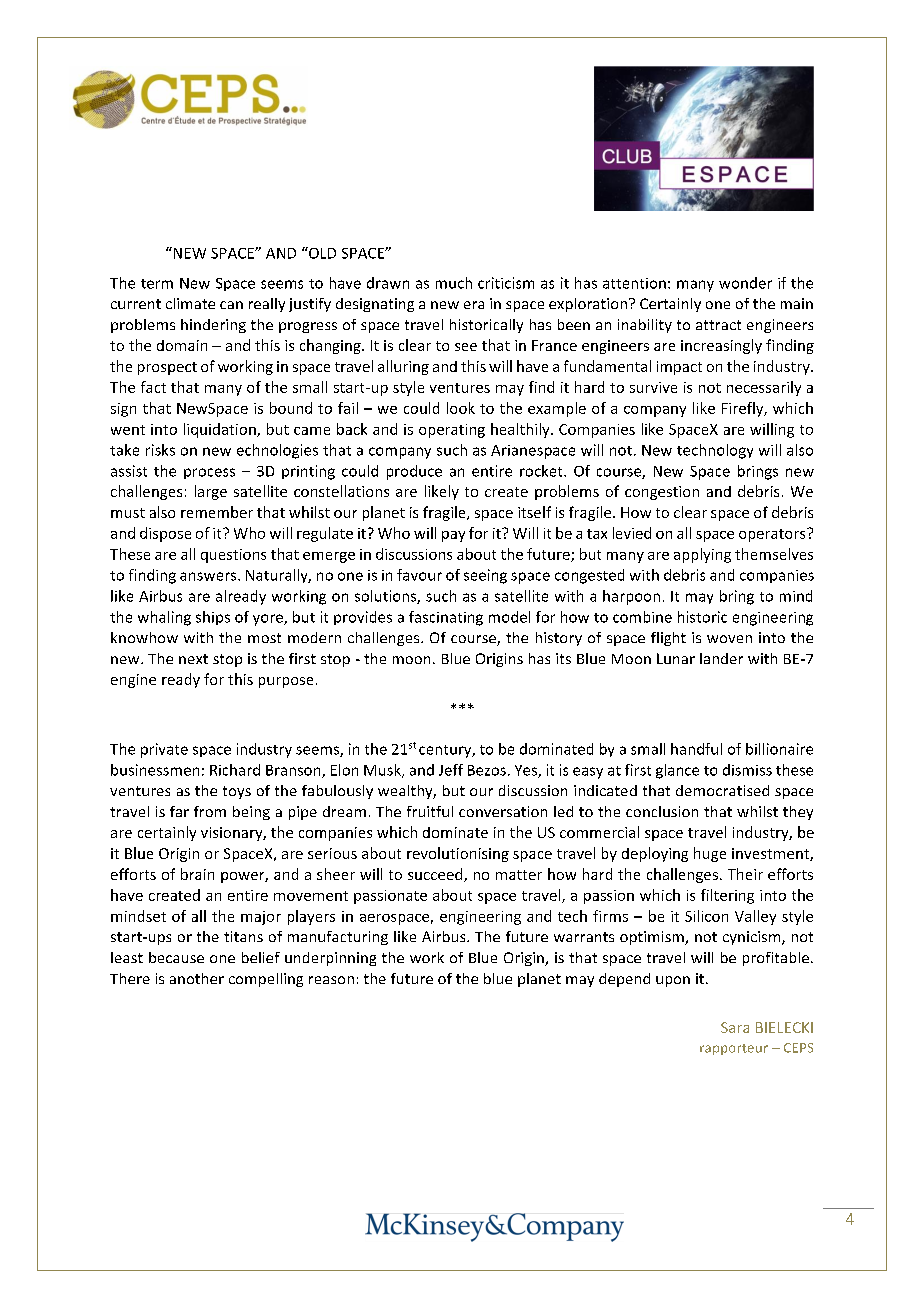 The width and height of the document is (924, 1308). What do you see at coordinates (193, 659) in the document?
I see `next` at bounding box center [193, 659].
